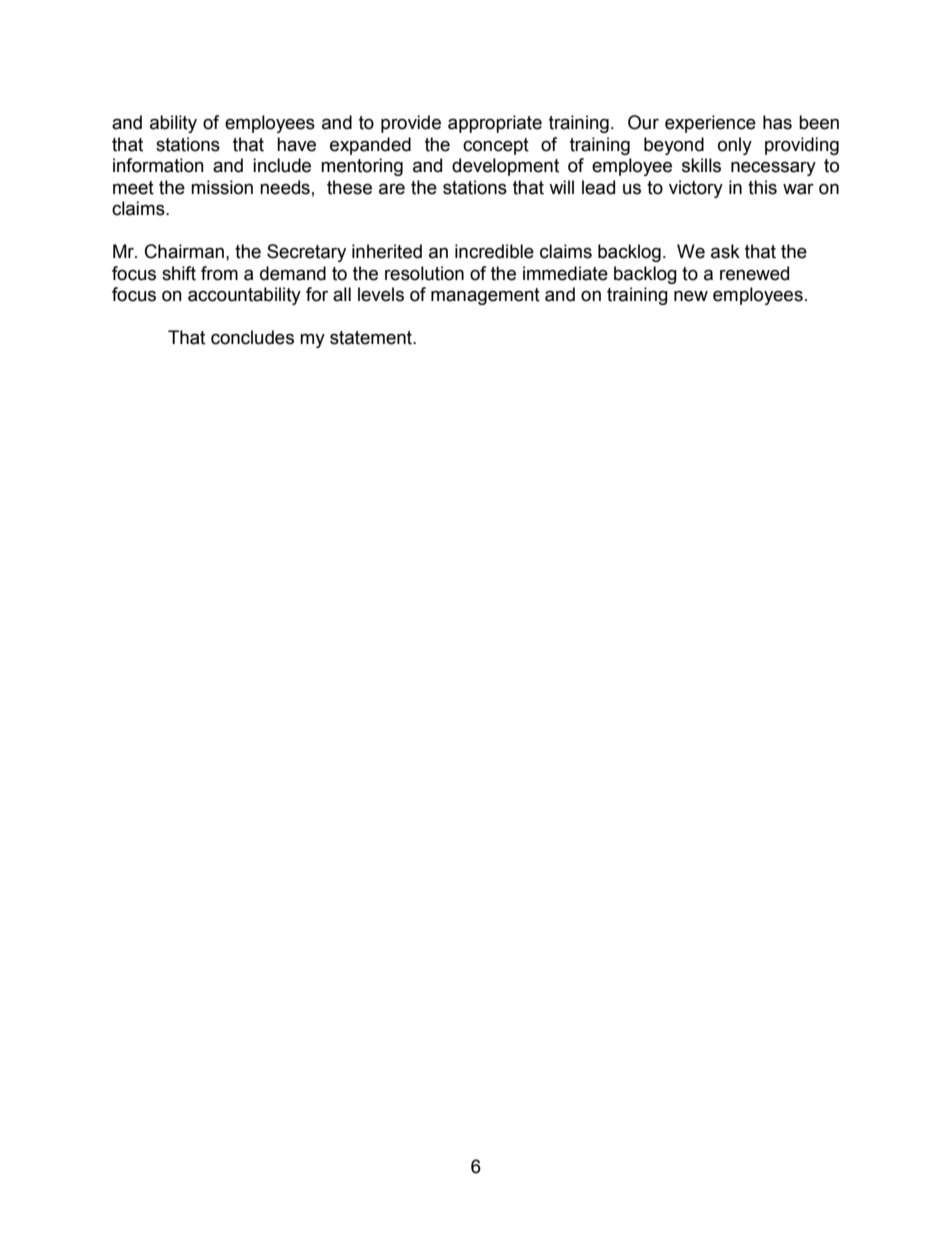  Describe the element at coordinates (710, 124) in the screenshot. I see `experience` at that location.
